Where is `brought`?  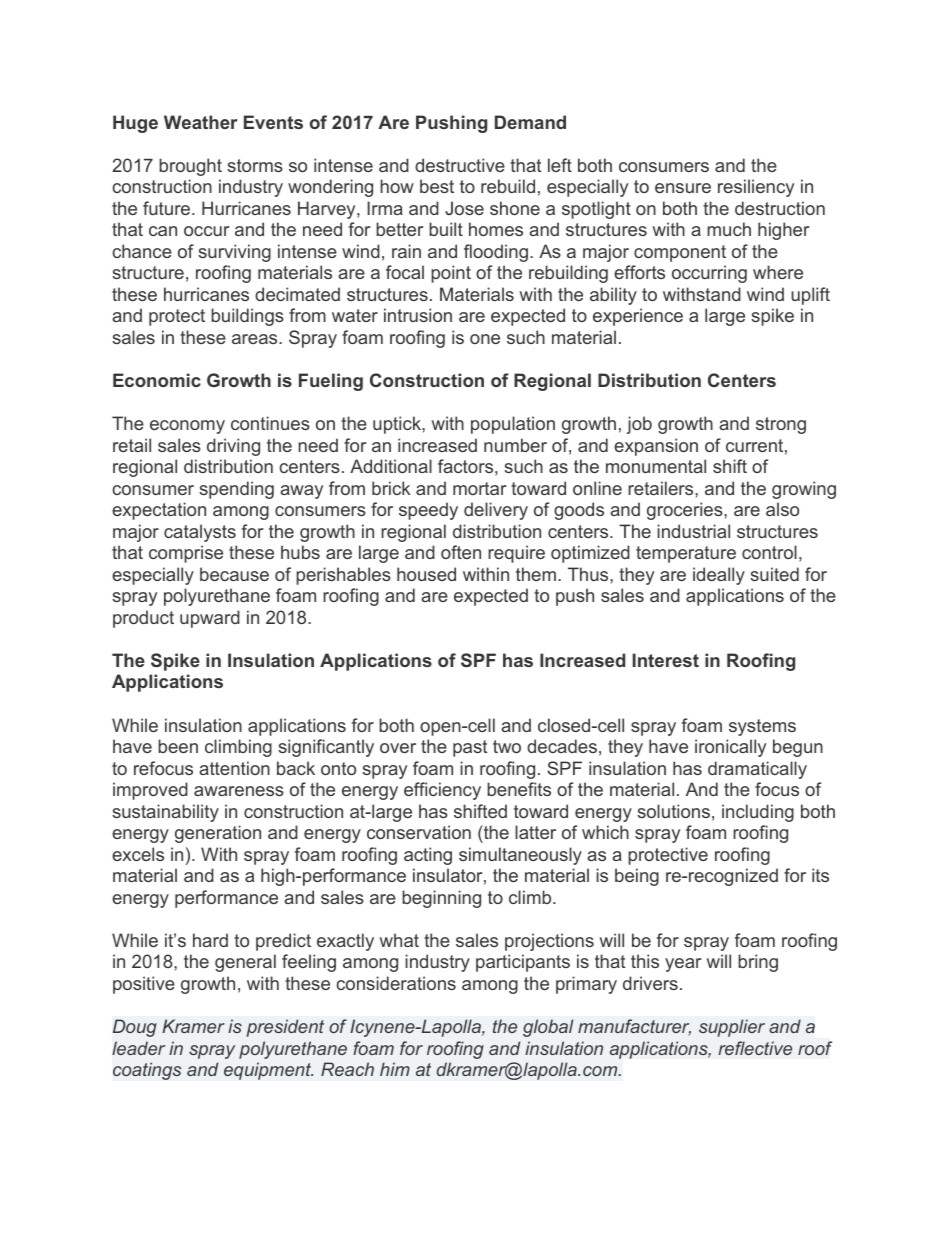 brought is located at coordinates (190, 167).
